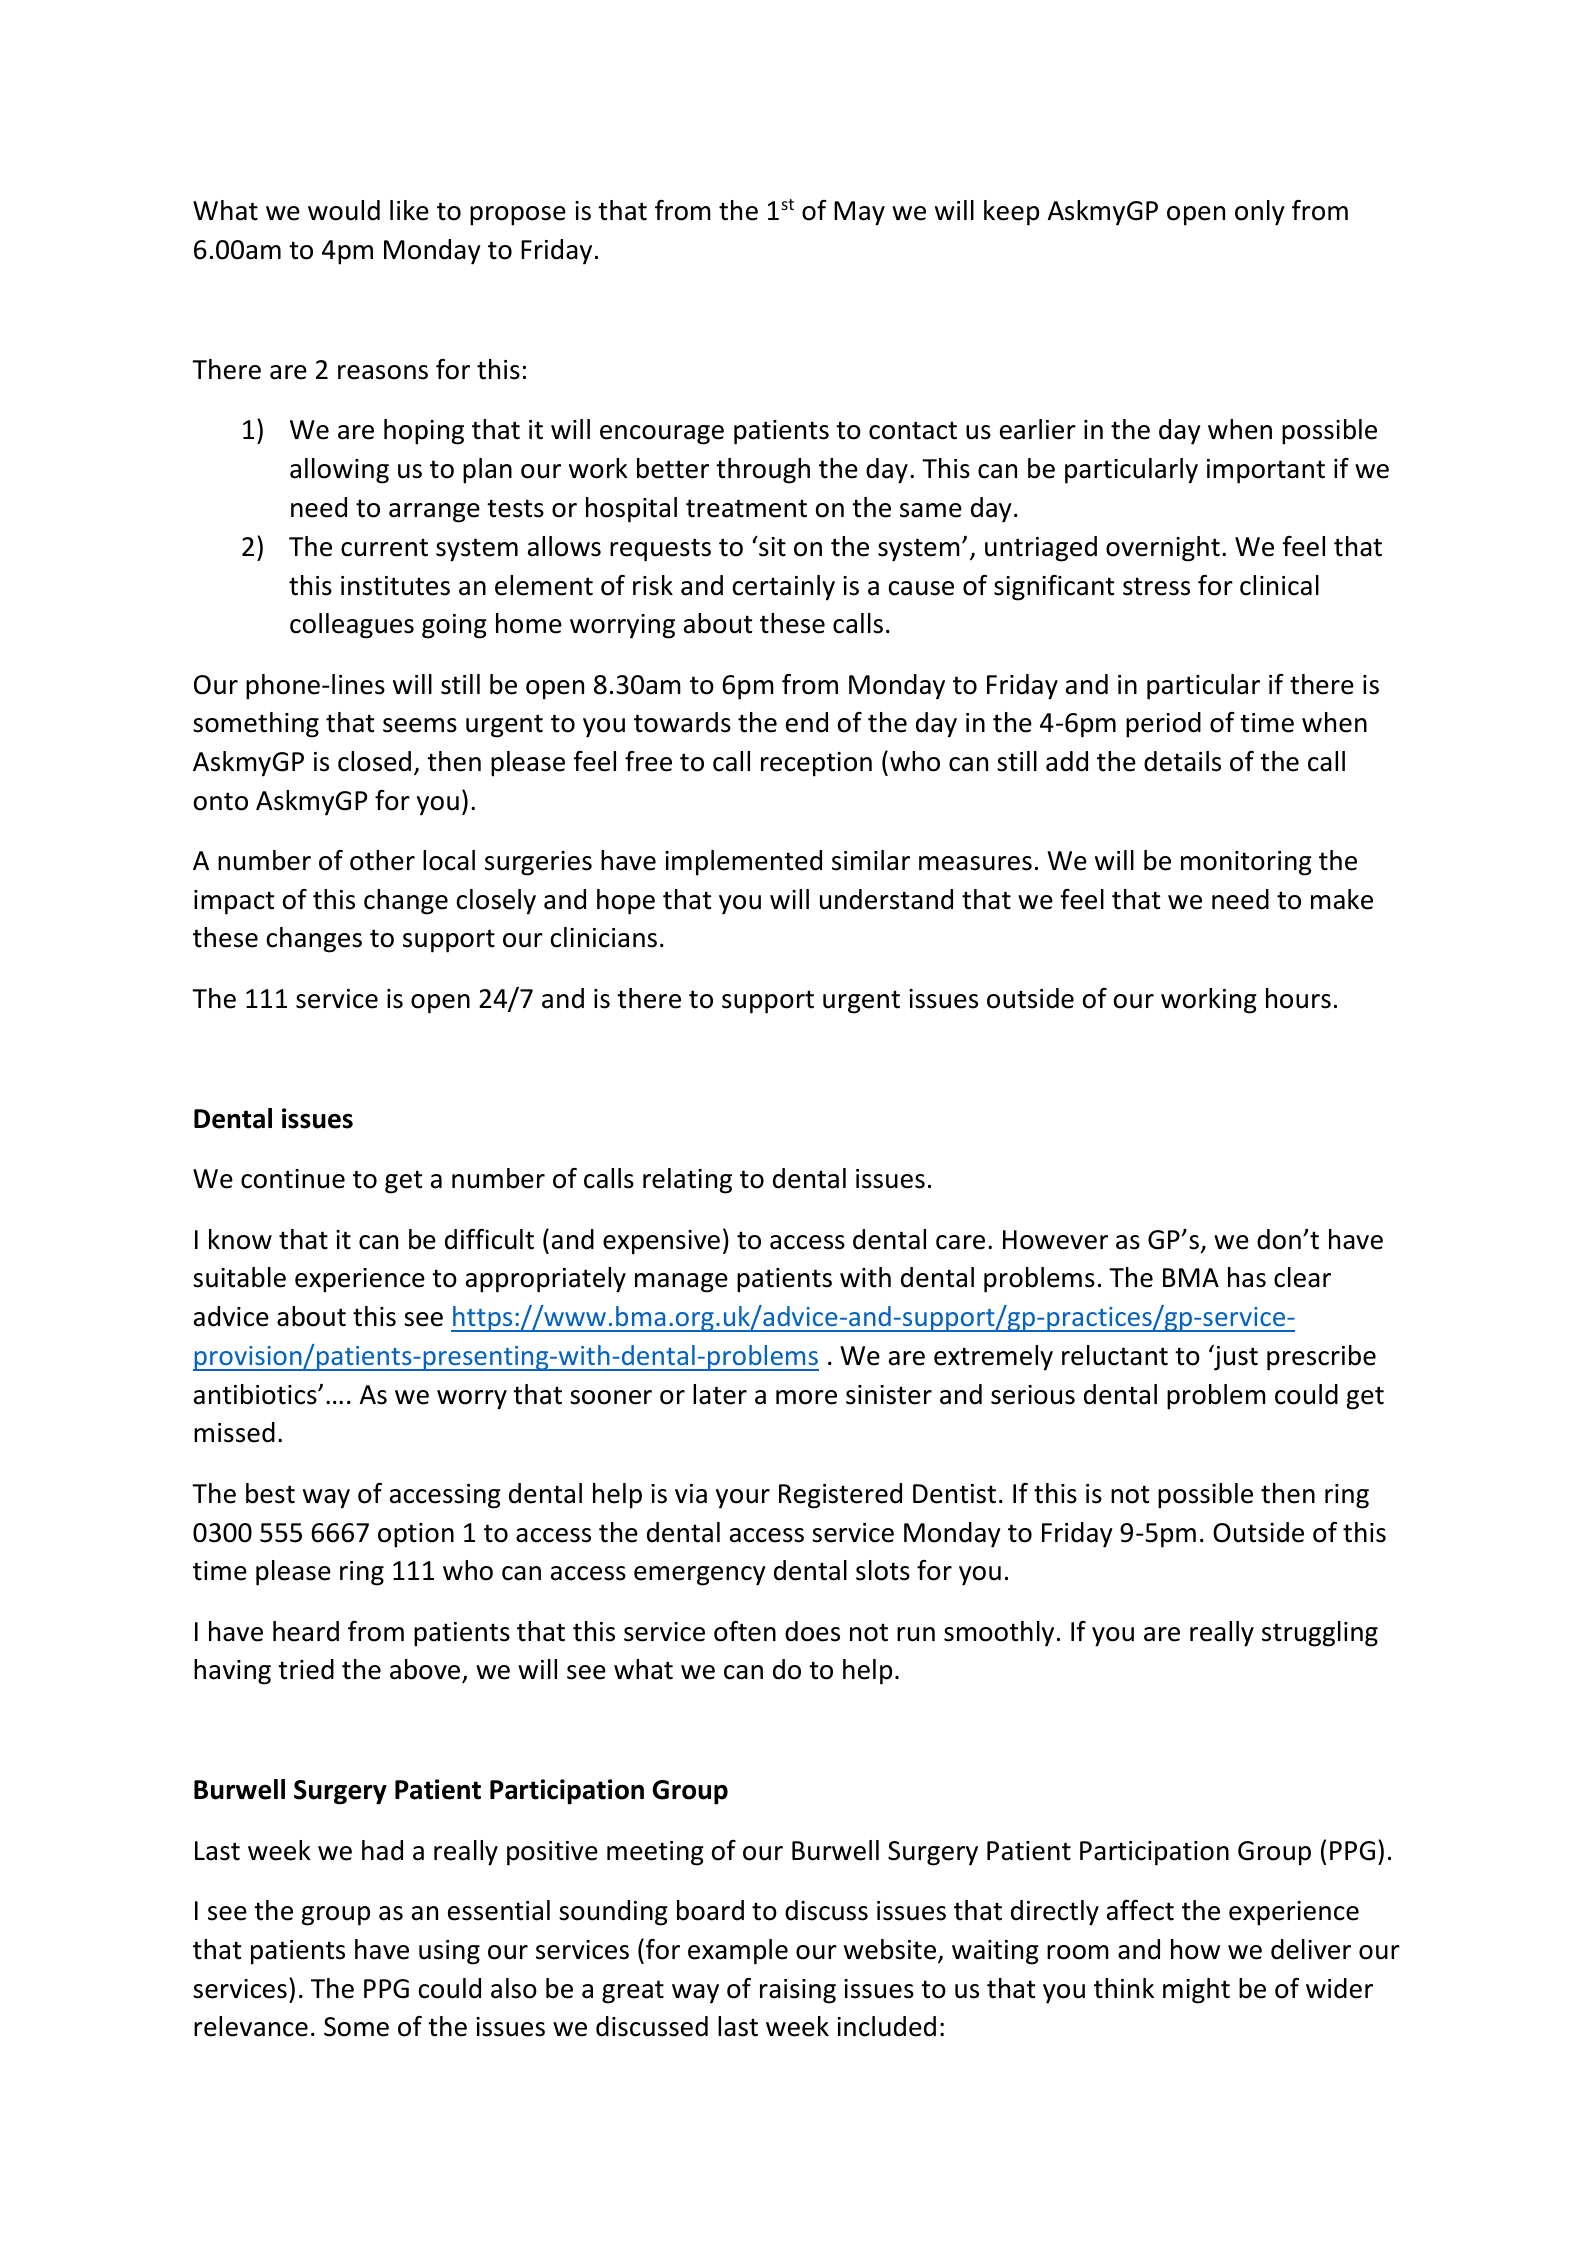 The image size is (1593, 2253). What do you see at coordinates (798, 1991) in the image?
I see `raising` at bounding box center [798, 1991].
